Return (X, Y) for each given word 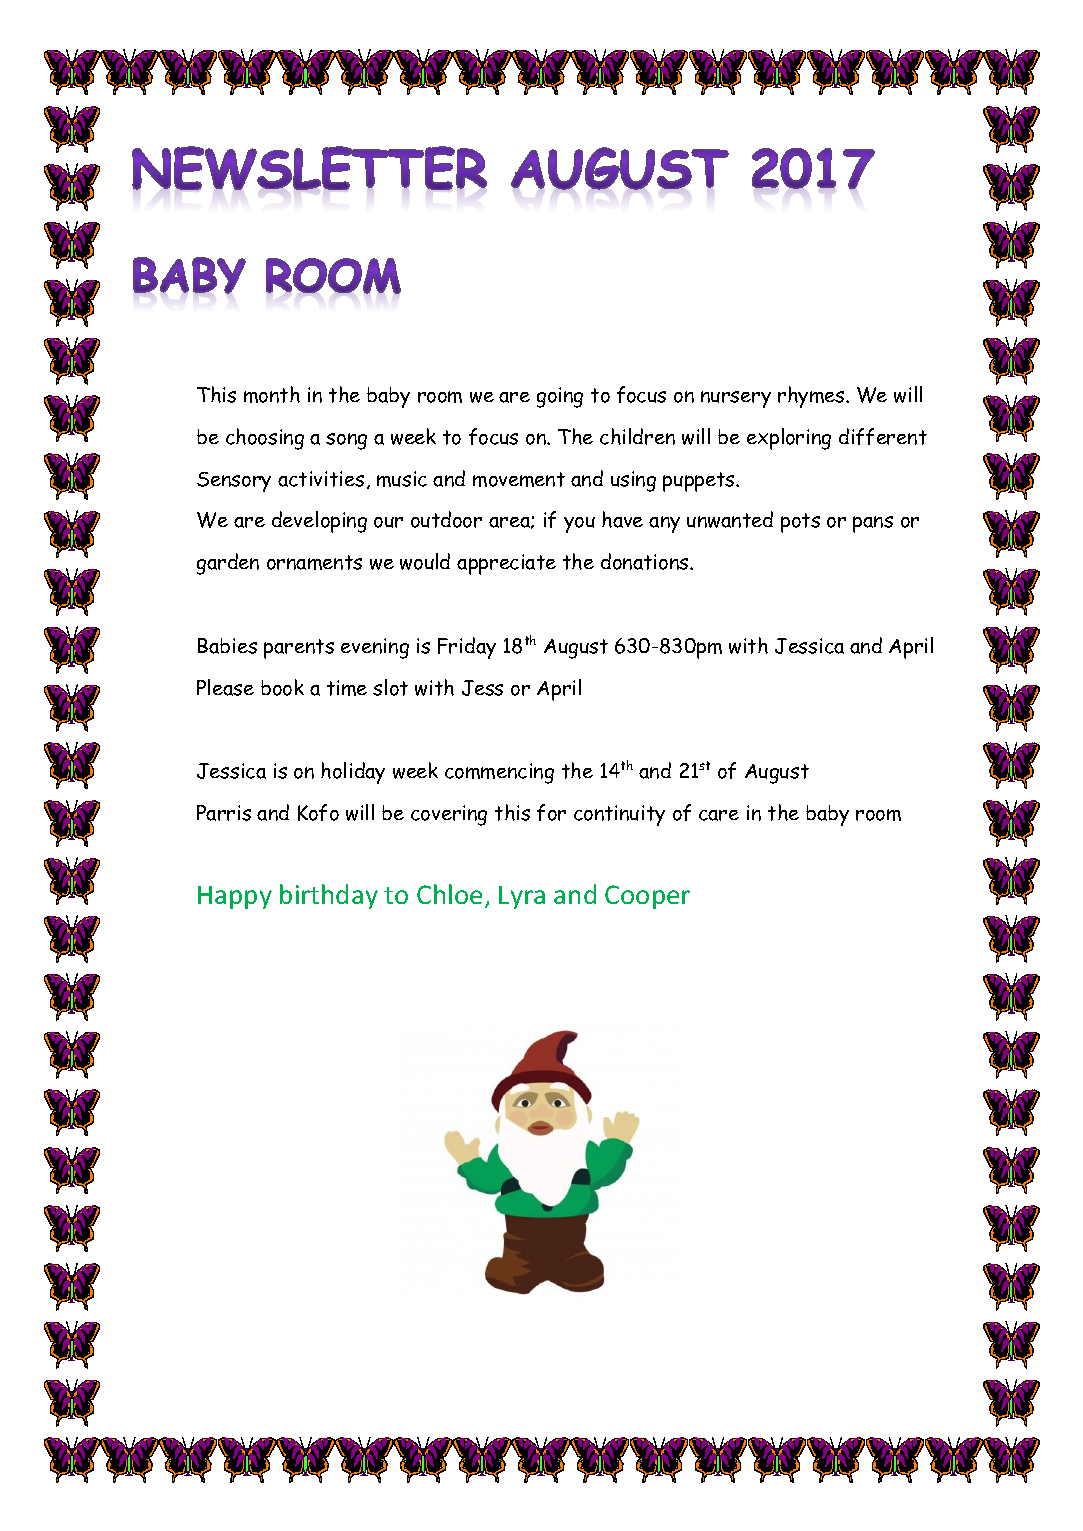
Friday (467, 648)
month (272, 394)
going (560, 397)
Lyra (522, 897)
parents (299, 649)
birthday (329, 896)
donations (646, 561)
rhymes (812, 397)
